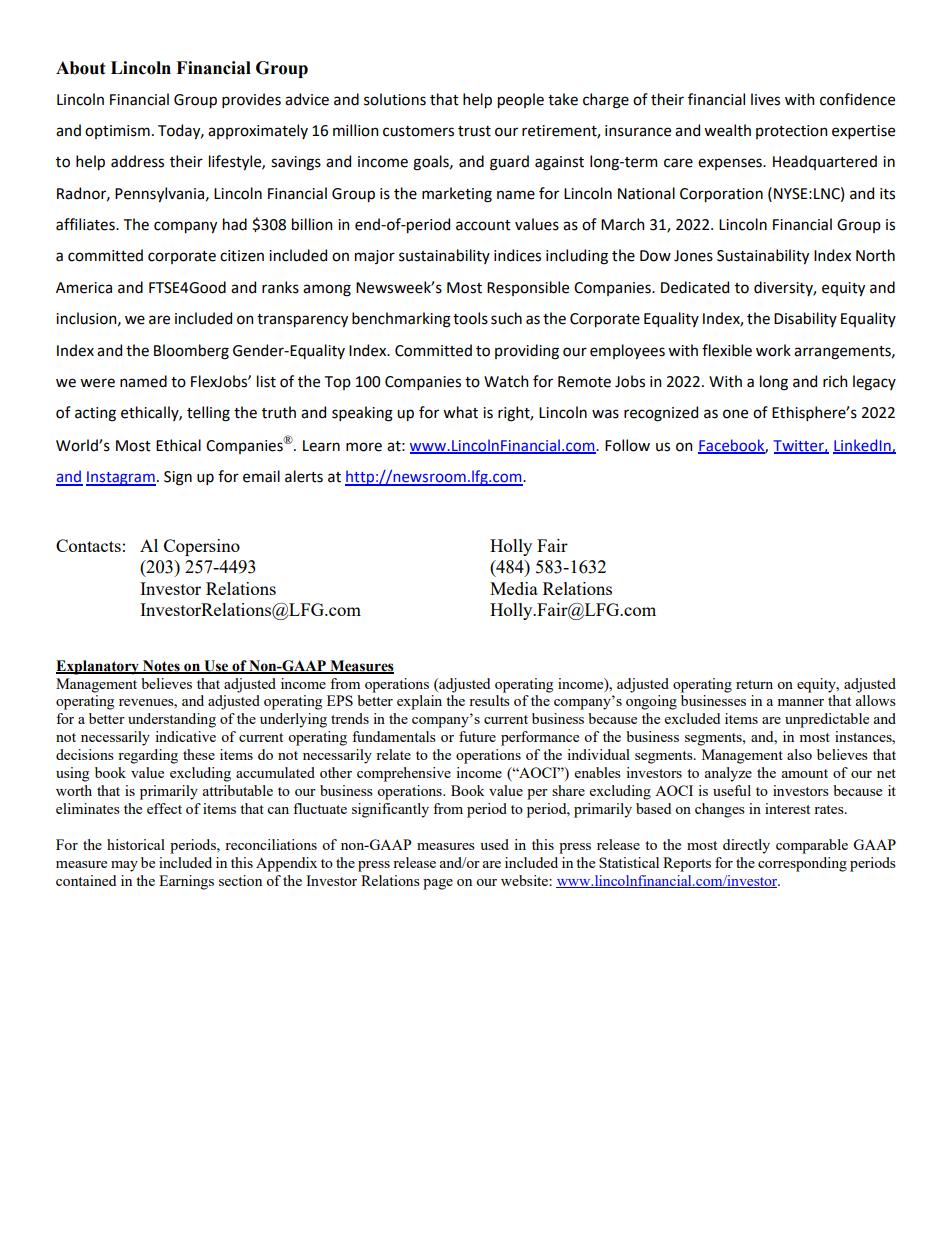 This screenshot has height=1233, width=952. I want to click on people, so click(521, 100).
